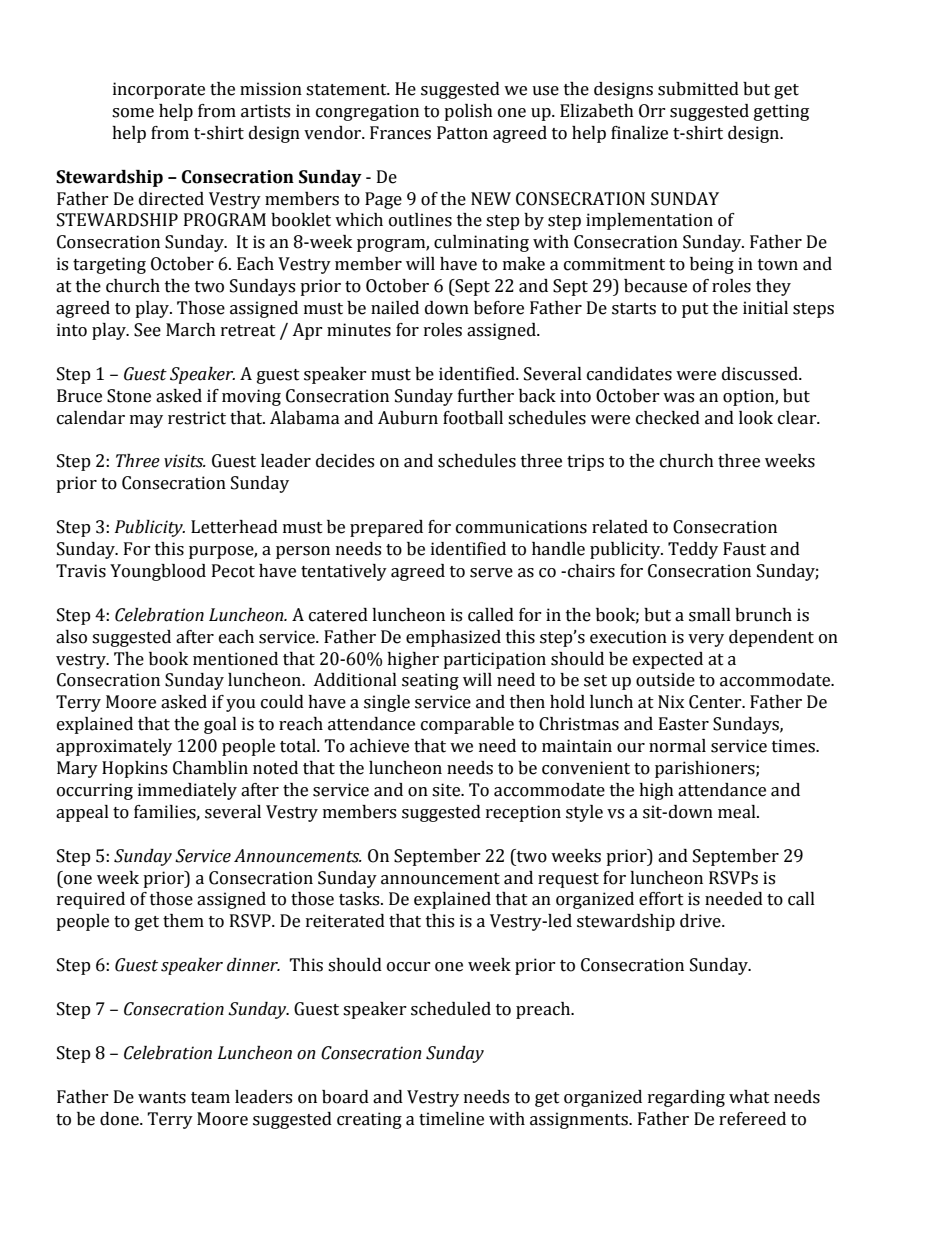  I want to click on regarding, so click(686, 1098).
